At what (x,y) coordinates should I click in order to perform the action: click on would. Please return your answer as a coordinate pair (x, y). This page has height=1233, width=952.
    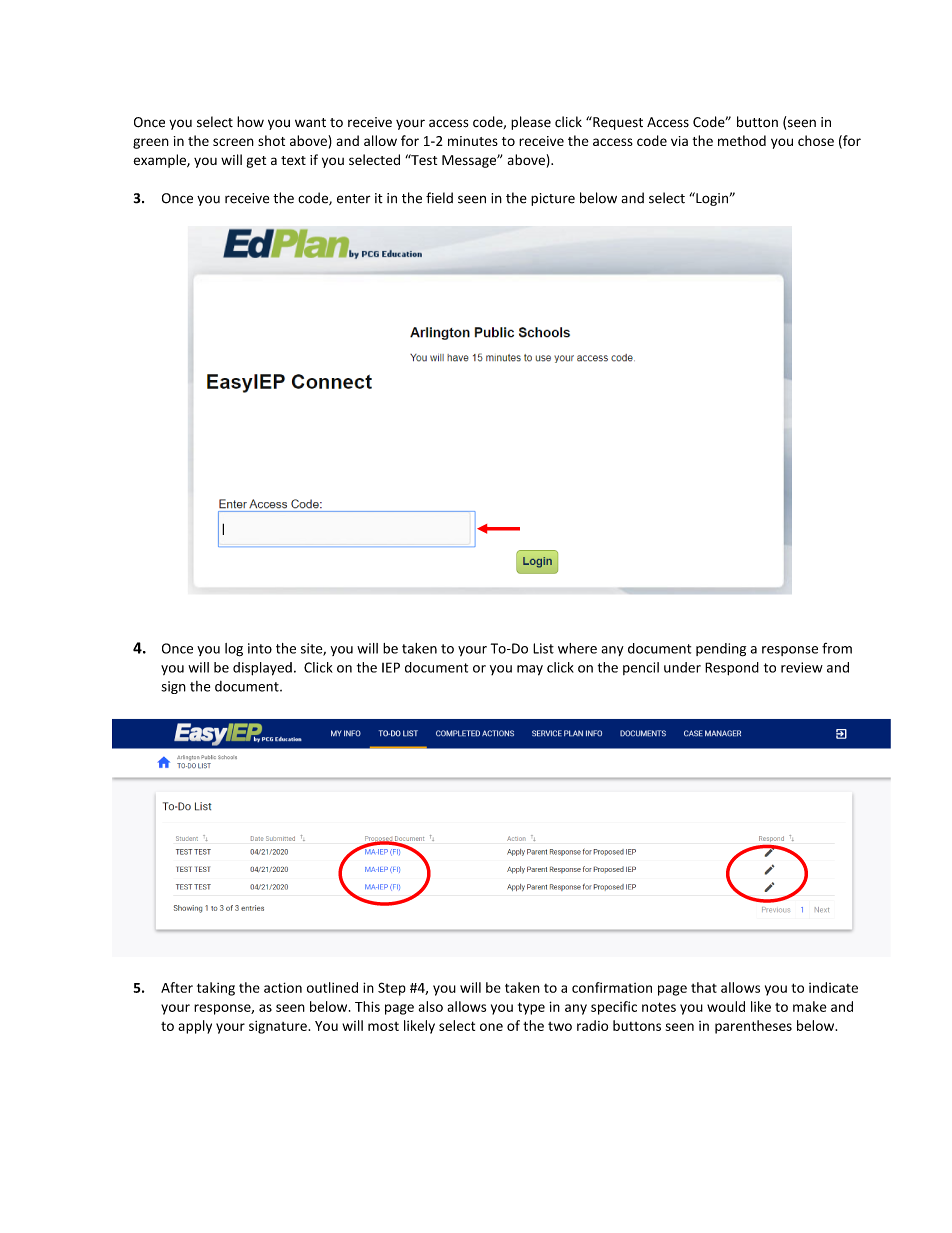
    Looking at the image, I should click on (726, 1006).
